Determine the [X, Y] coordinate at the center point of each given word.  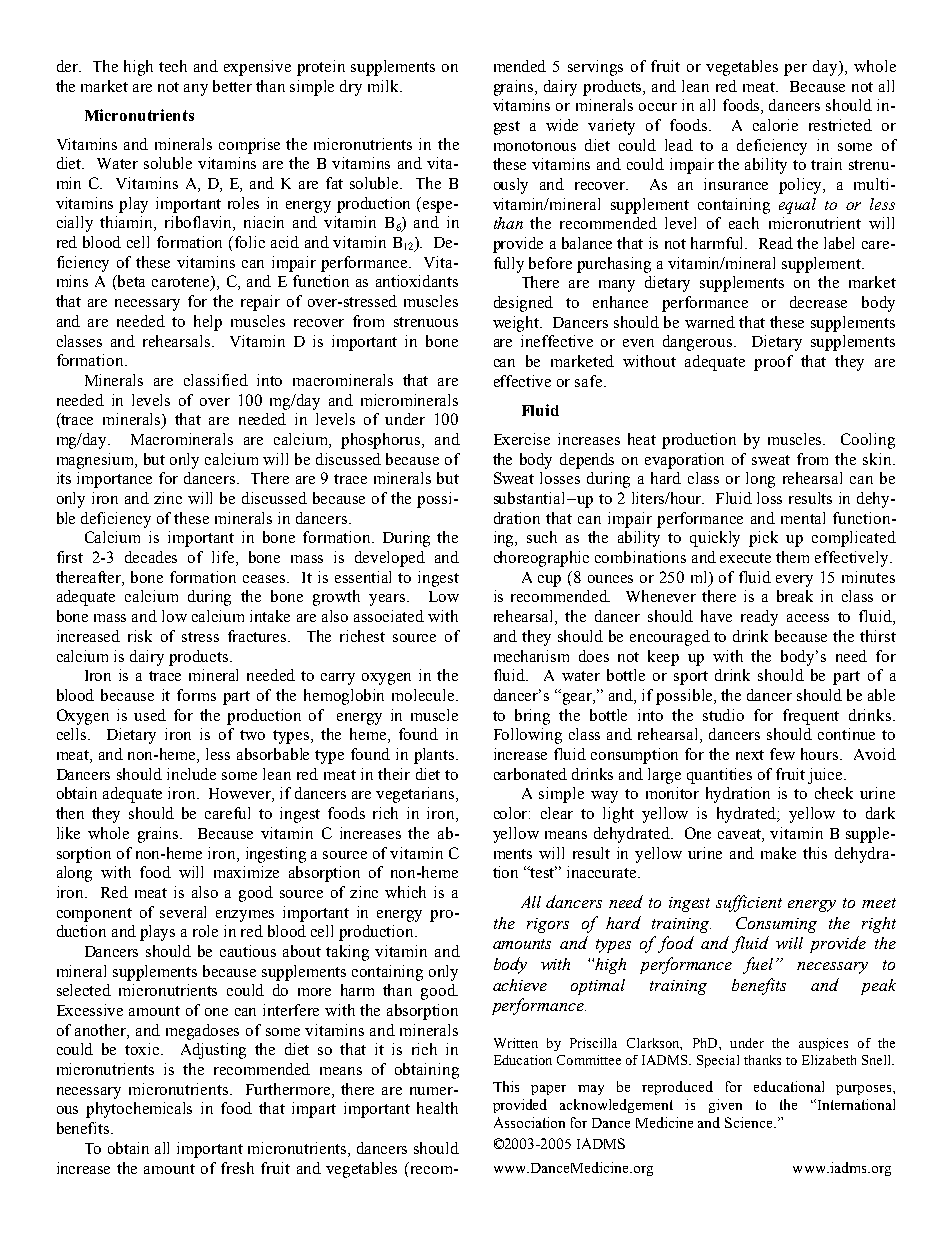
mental [803, 518]
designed [523, 304]
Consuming [776, 925]
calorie [775, 125]
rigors [548, 925]
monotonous [535, 146]
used [150, 715]
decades [151, 557]
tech [173, 66]
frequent [811, 717]
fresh [237, 1168]
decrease [818, 302]
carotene [182, 283]
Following [528, 736]
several [183, 912]
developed [390, 559]
